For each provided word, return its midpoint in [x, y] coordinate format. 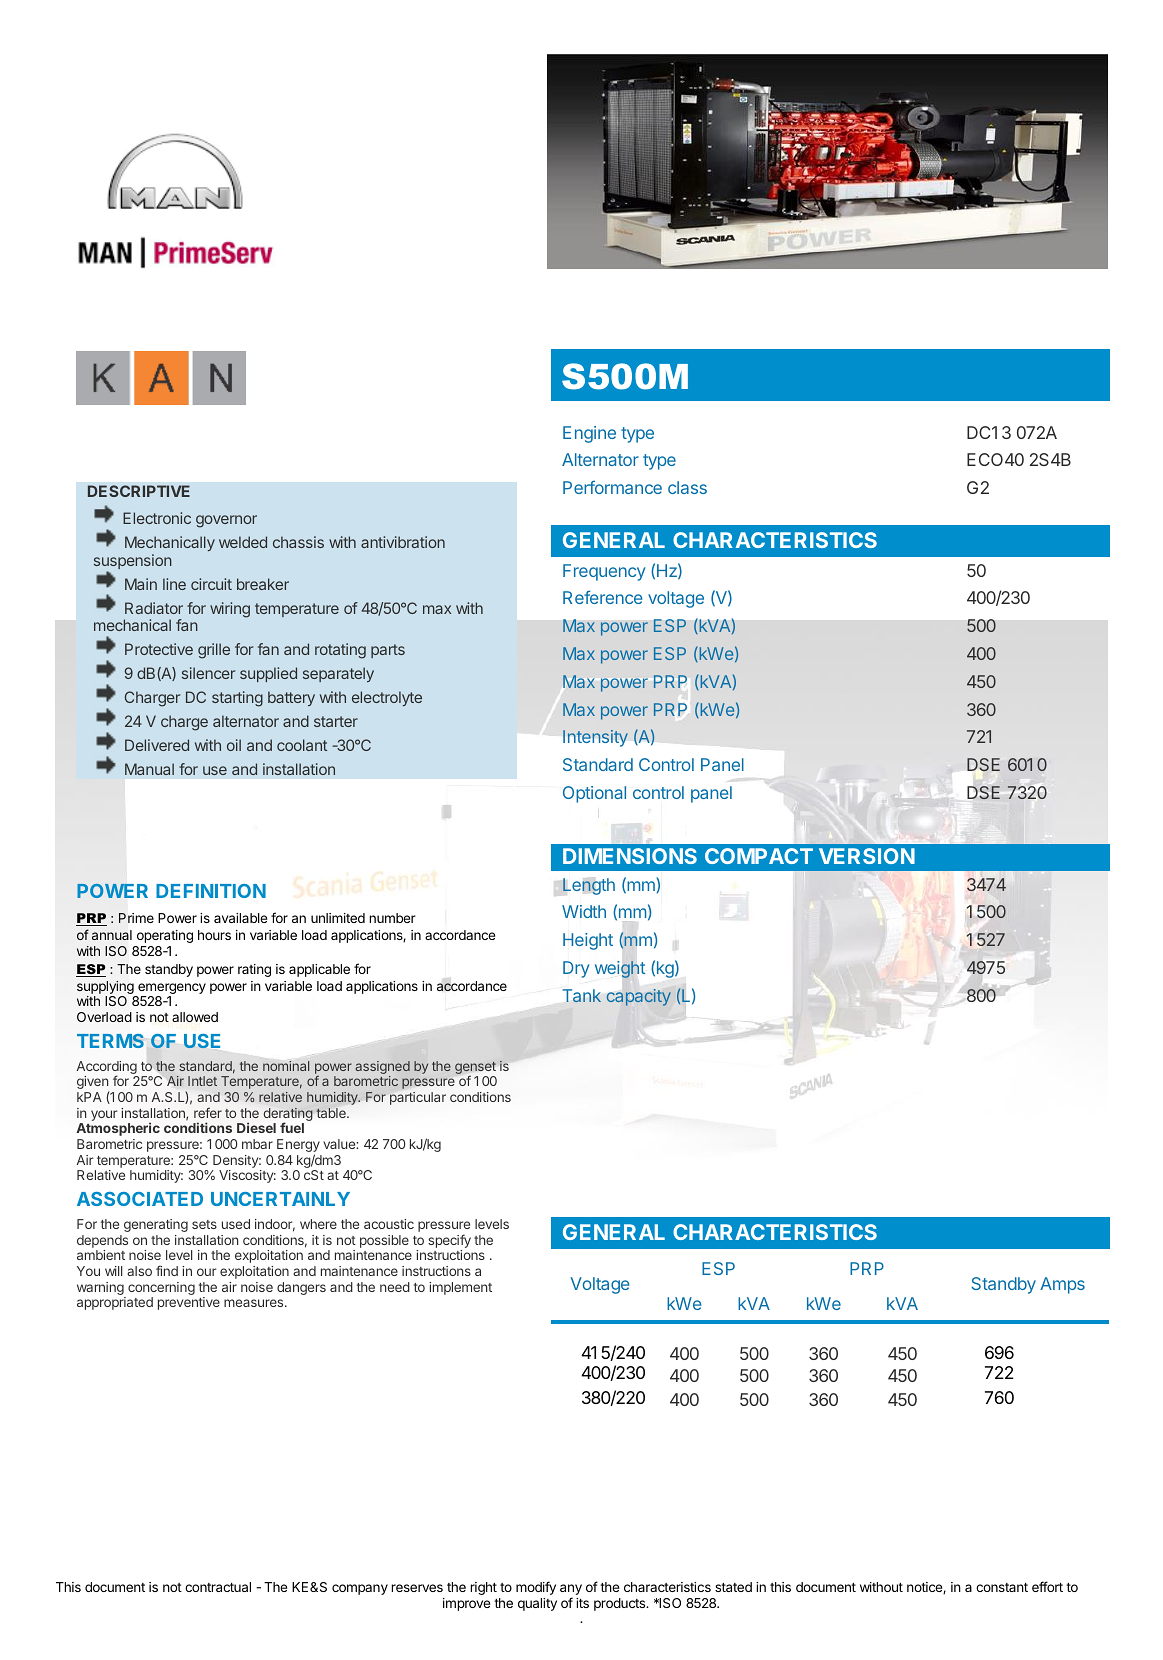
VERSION [867, 856]
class [687, 487]
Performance [612, 487]
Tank [582, 995]
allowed [195, 1017]
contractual [218, 1587]
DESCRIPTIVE [139, 491]
